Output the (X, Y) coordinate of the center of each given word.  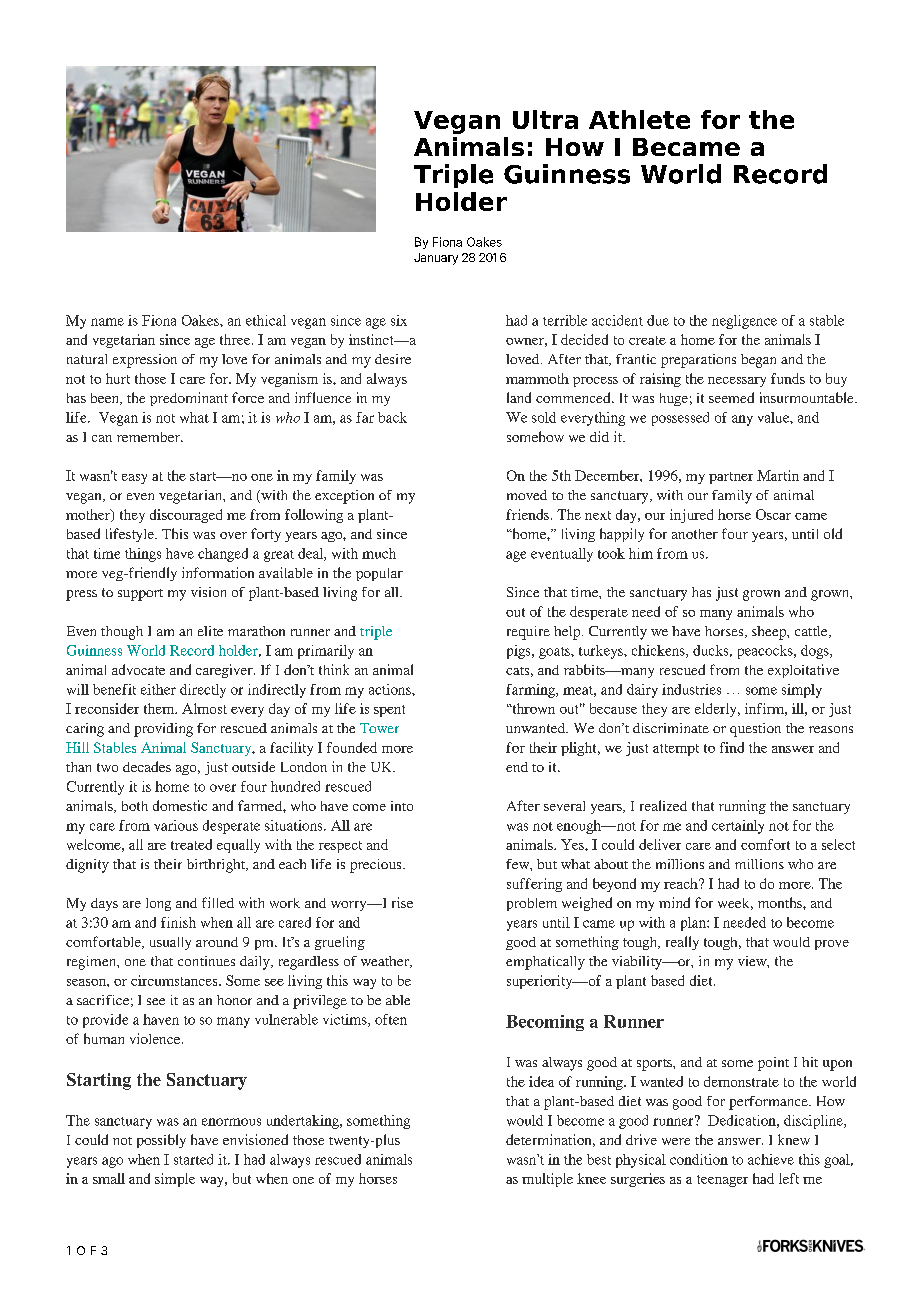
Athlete (639, 119)
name (107, 322)
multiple (547, 1180)
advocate (138, 669)
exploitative (803, 671)
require (528, 633)
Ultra (545, 119)
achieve (771, 1159)
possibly (161, 1141)
